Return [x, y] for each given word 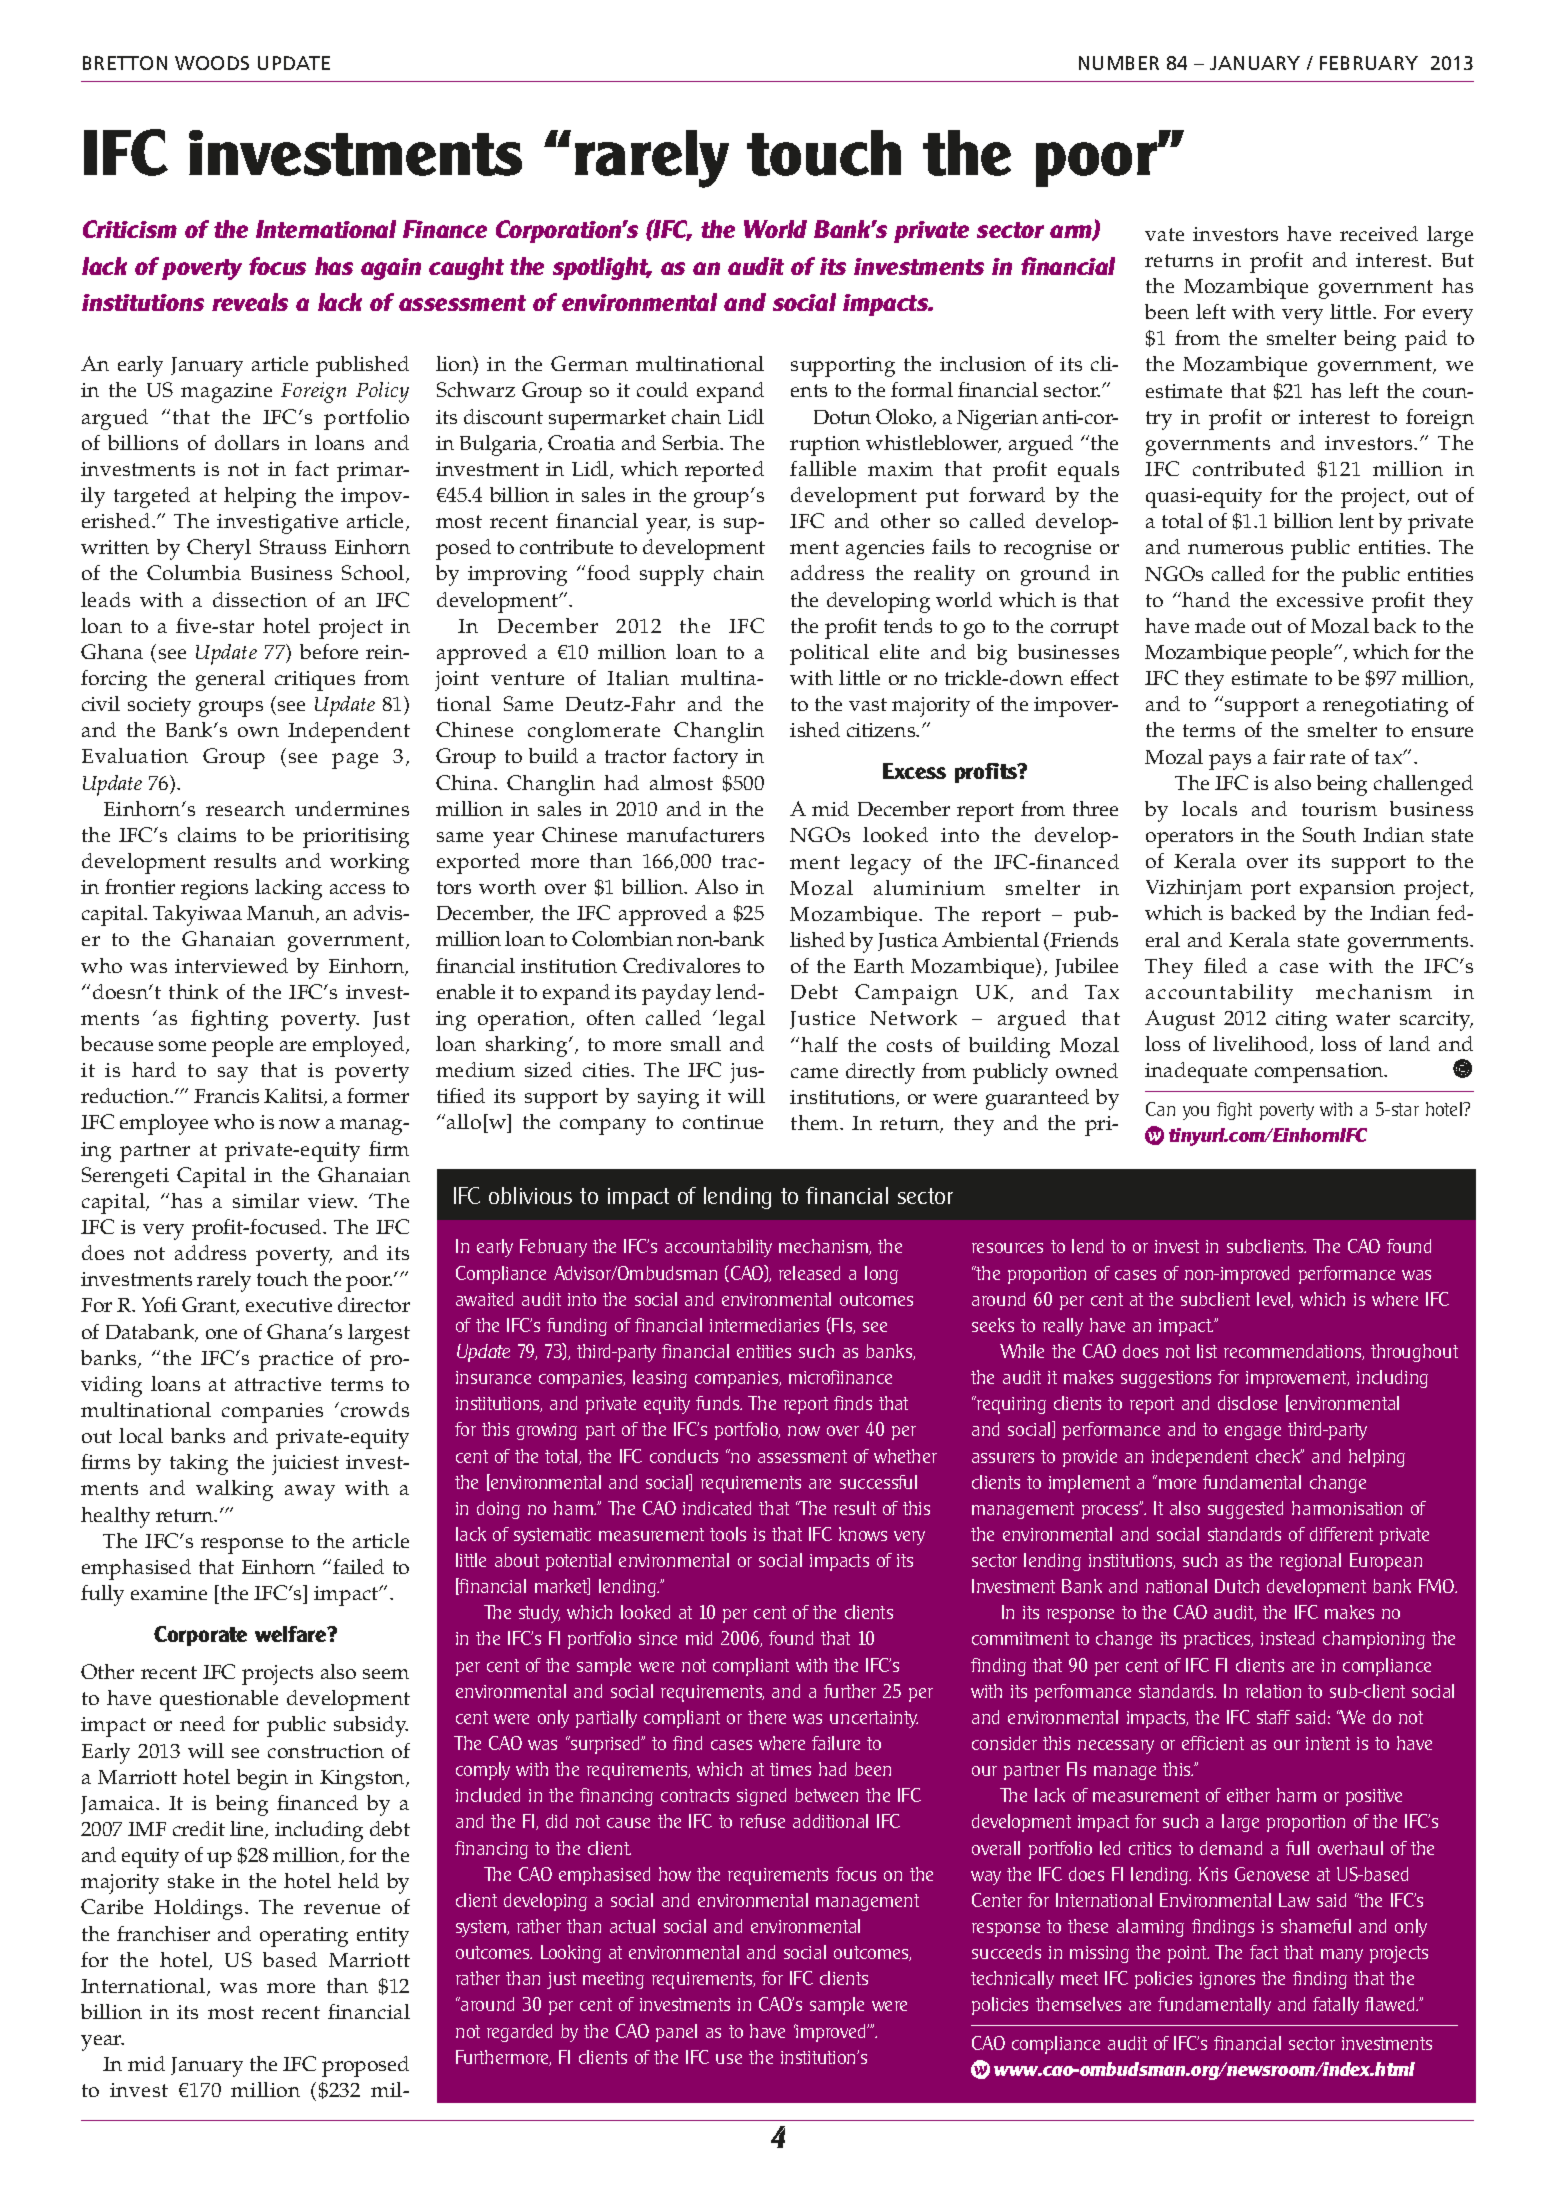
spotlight [602, 268]
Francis [226, 1096]
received [1379, 233]
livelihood [1262, 1045]
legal [742, 1020]
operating [304, 1937]
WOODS [212, 63]
